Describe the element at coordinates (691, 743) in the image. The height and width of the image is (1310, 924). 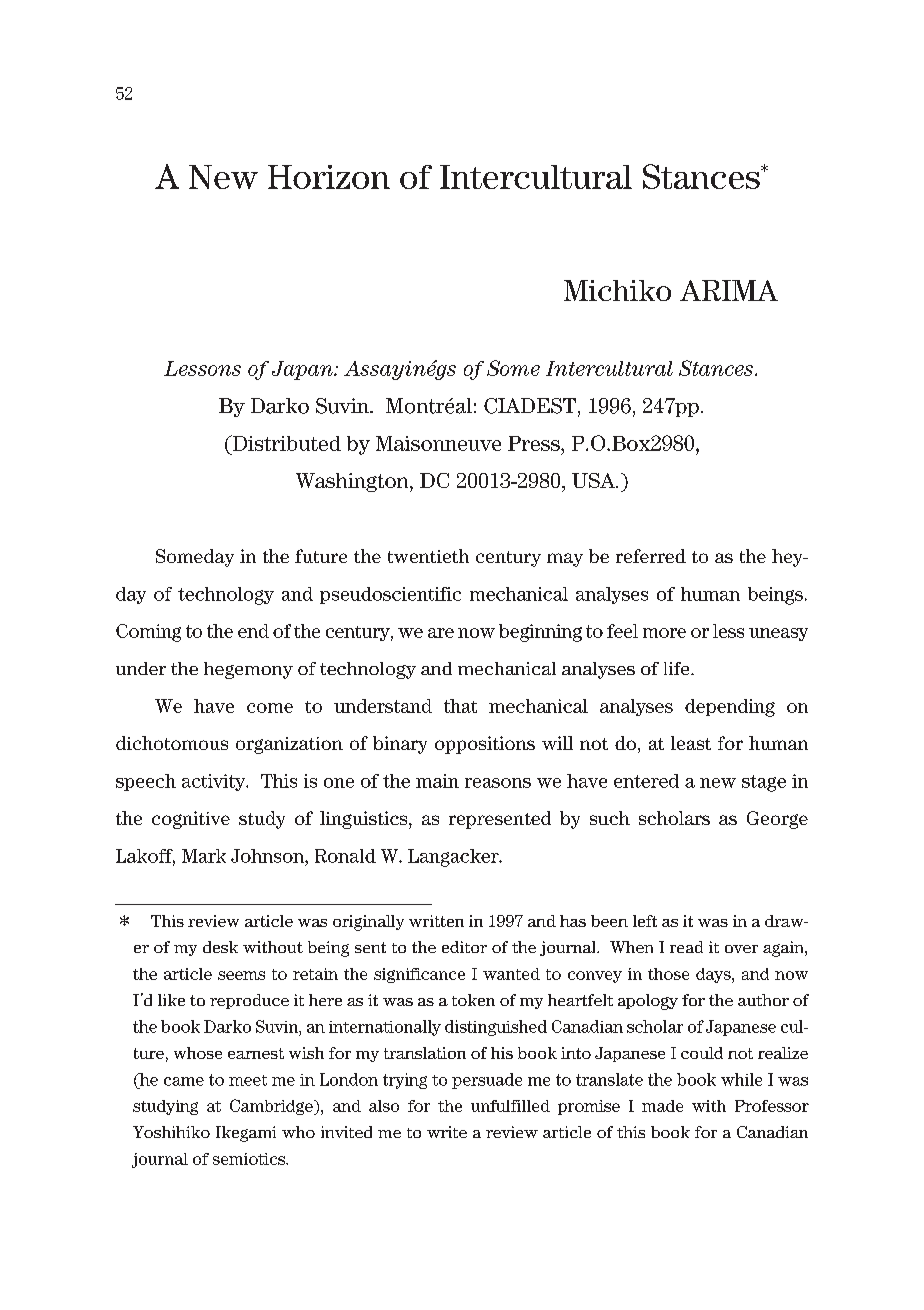
I see `least` at that location.
